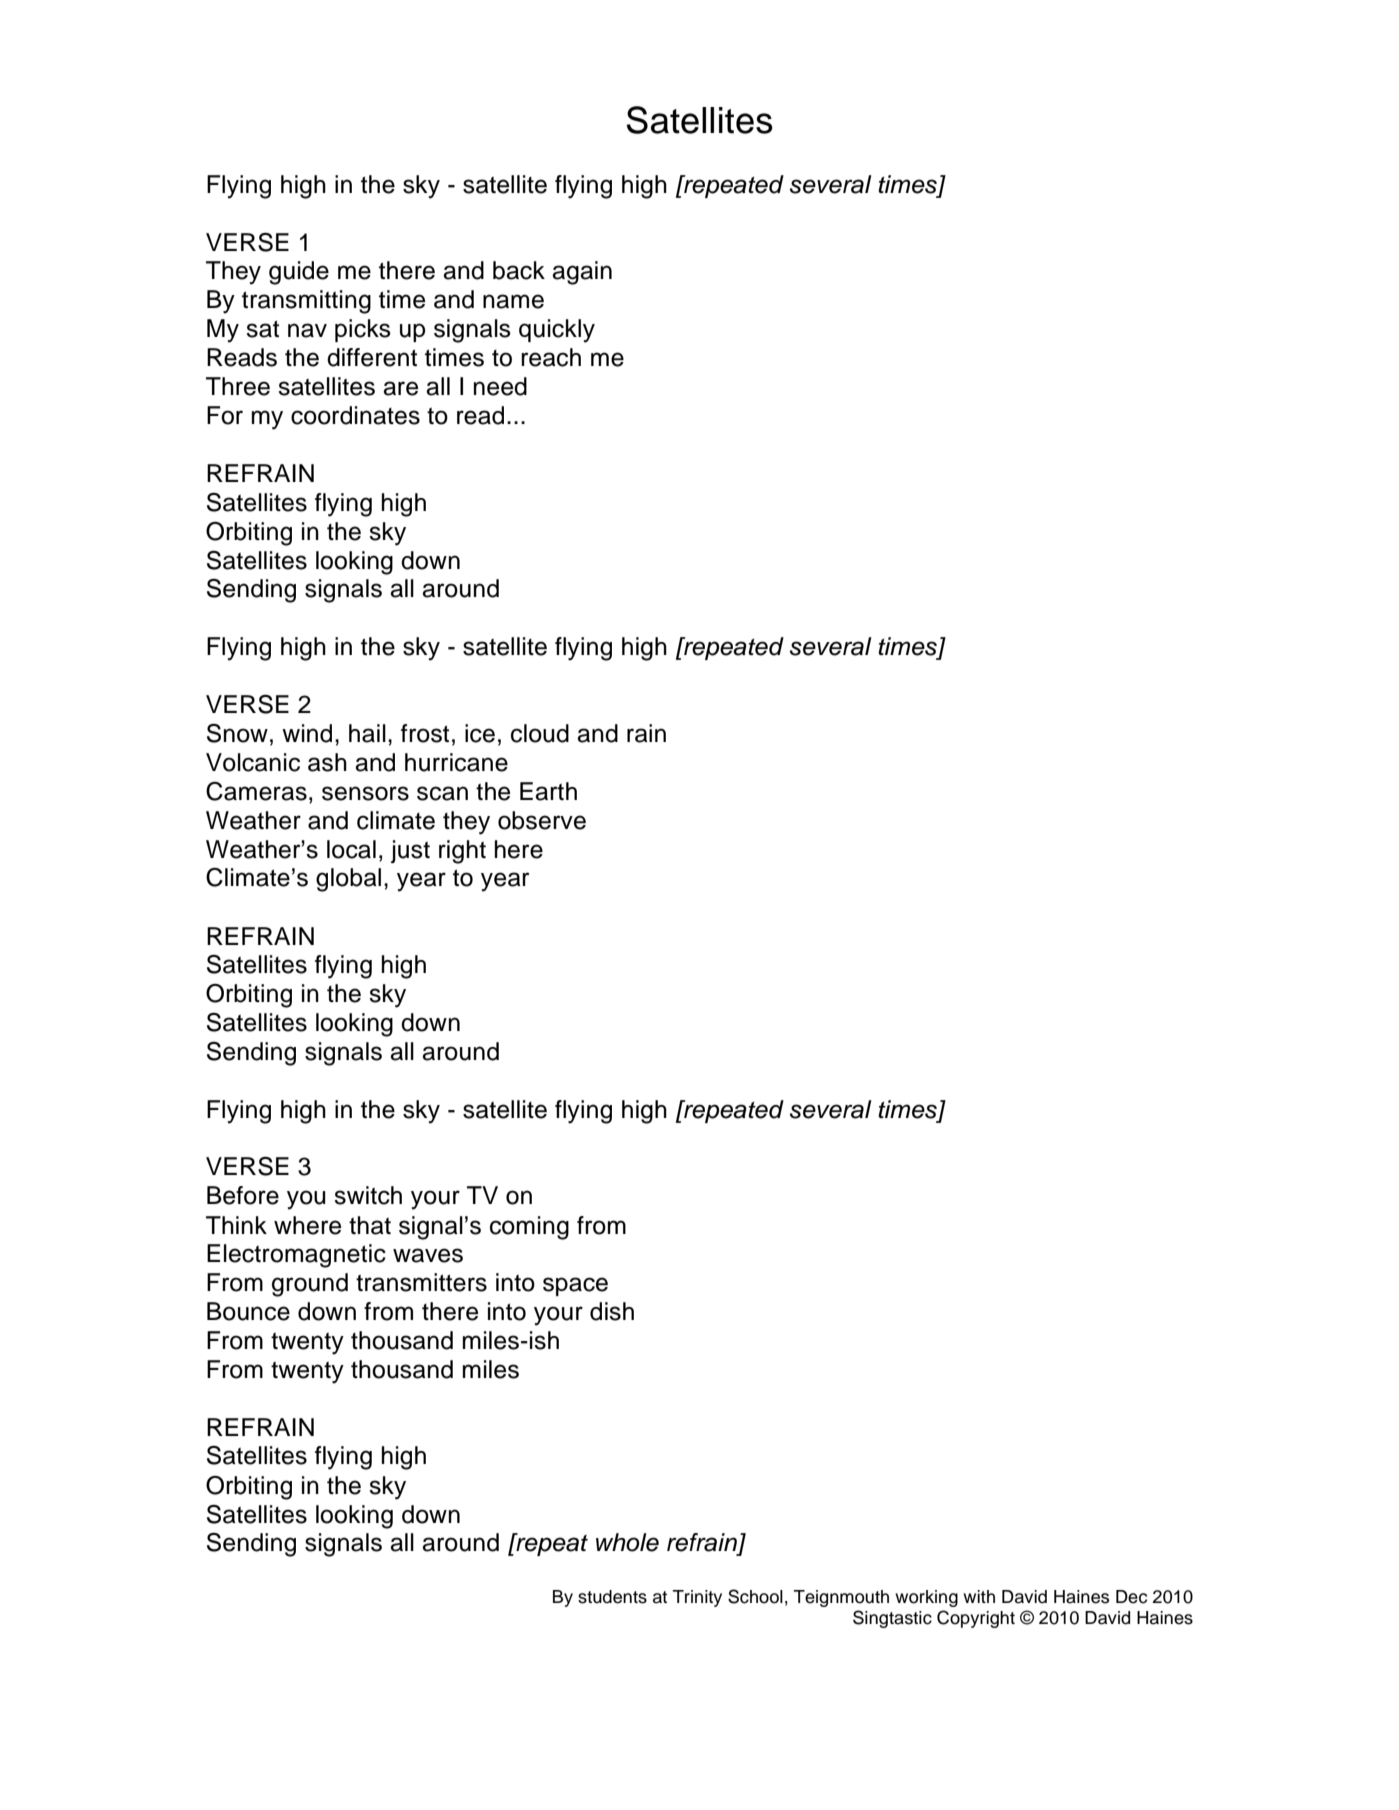 This screenshot has height=1810, width=1399. I want to click on ice, so click(480, 733).
